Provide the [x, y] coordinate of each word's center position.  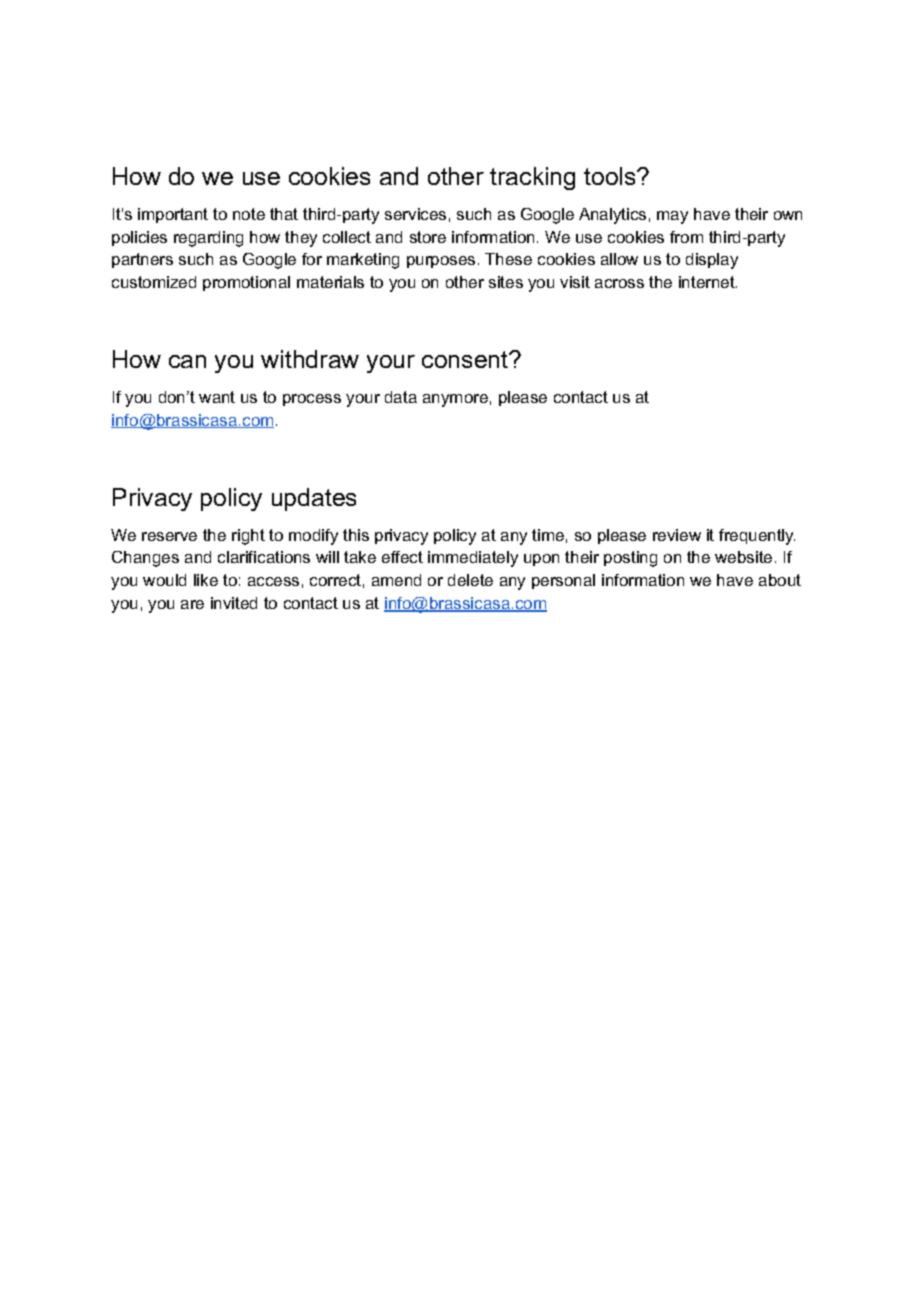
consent [466, 359]
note [249, 214]
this [356, 535]
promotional [246, 283]
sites [506, 282]
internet [708, 282]
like [206, 580]
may [672, 217]
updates [314, 499]
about [780, 580]
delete [470, 580]
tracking [532, 178]
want [217, 397]
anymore [455, 400]
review [677, 535]
